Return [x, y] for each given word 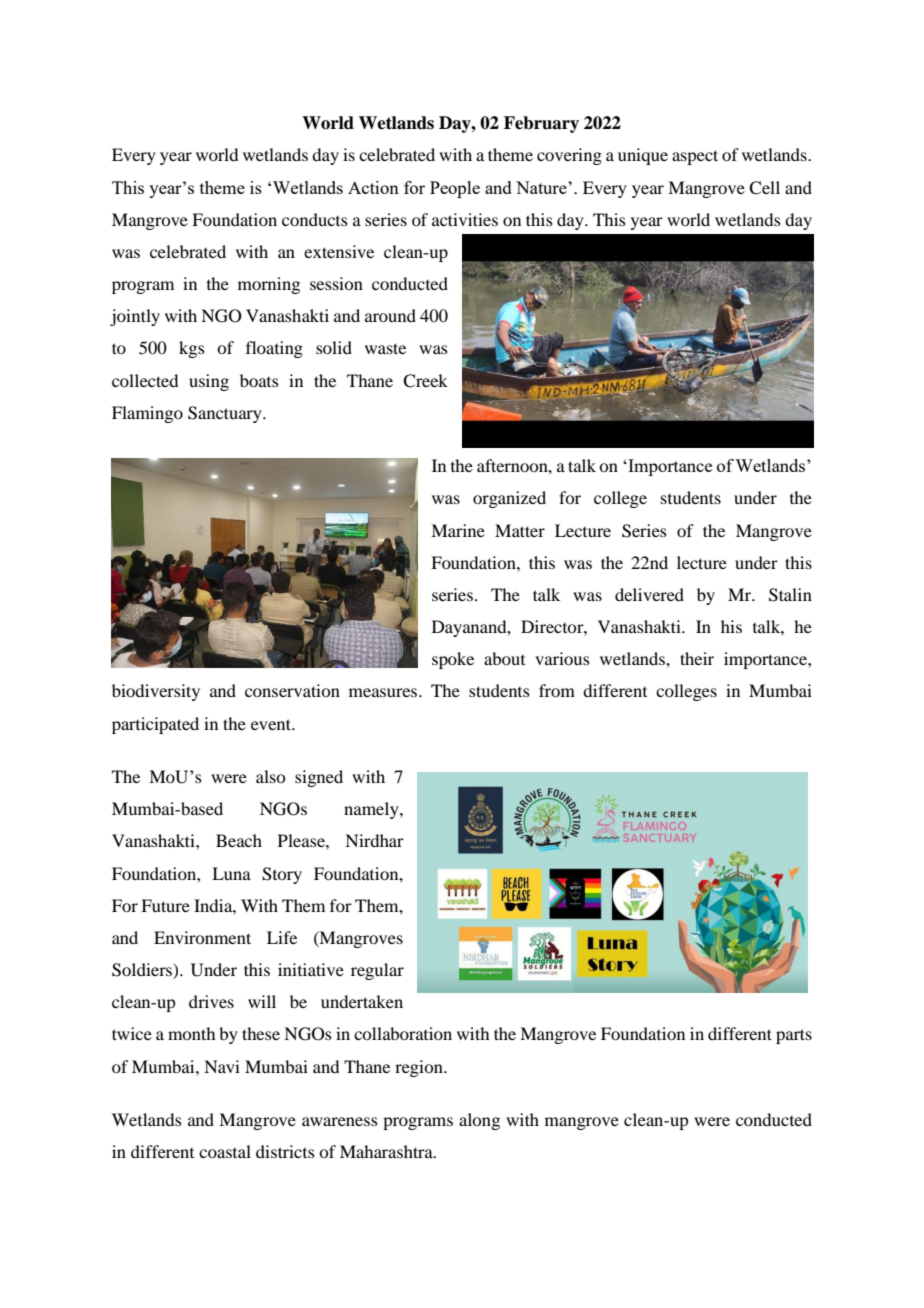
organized [509, 499]
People [455, 189]
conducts [315, 219]
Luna [231, 873]
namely [372, 810]
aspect [695, 157]
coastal [225, 1151]
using [209, 382]
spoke [453, 660]
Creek [425, 381]
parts [794, 1036]
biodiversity [156, 692]
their [697, 658]
